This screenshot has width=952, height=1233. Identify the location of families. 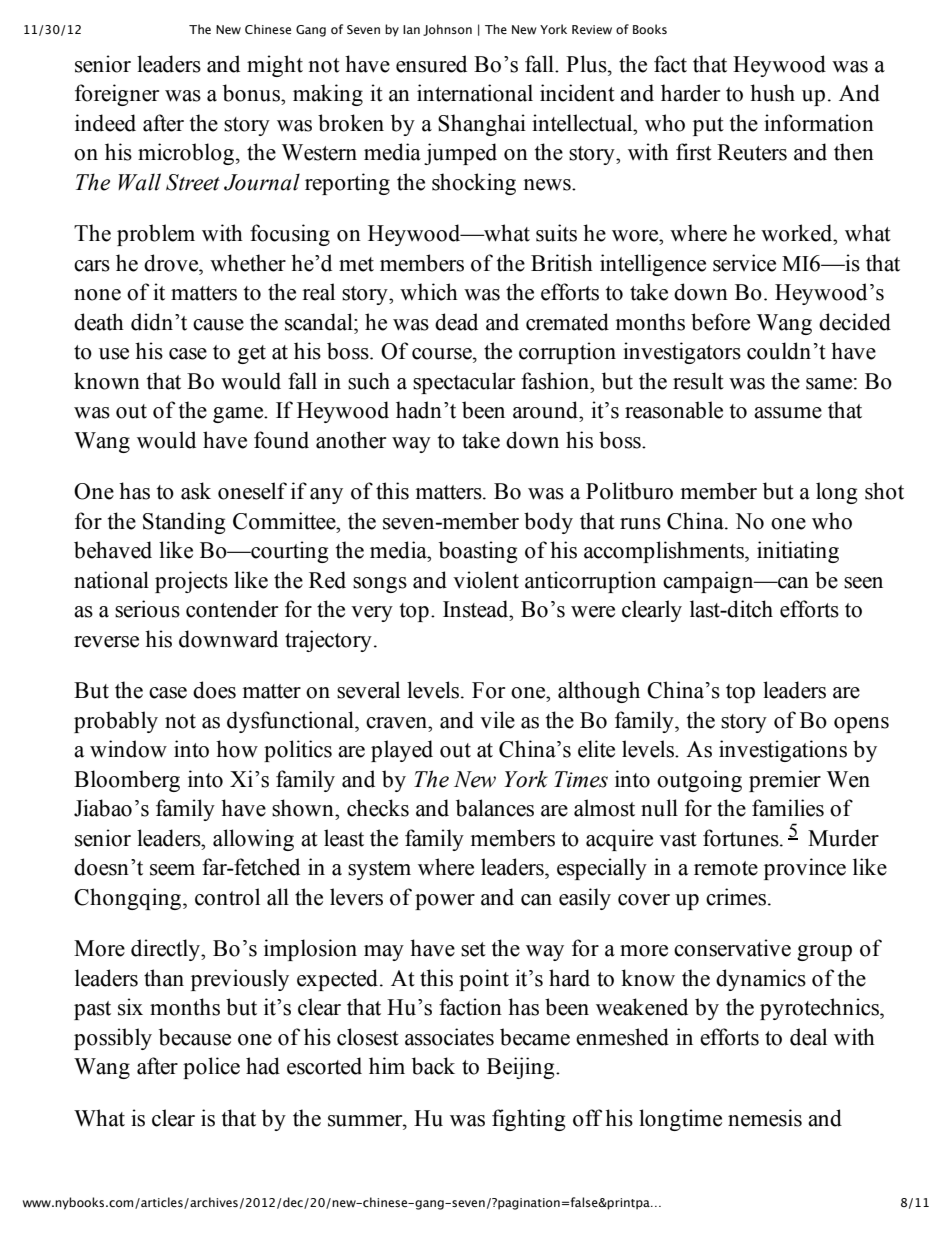
(788, 808).
